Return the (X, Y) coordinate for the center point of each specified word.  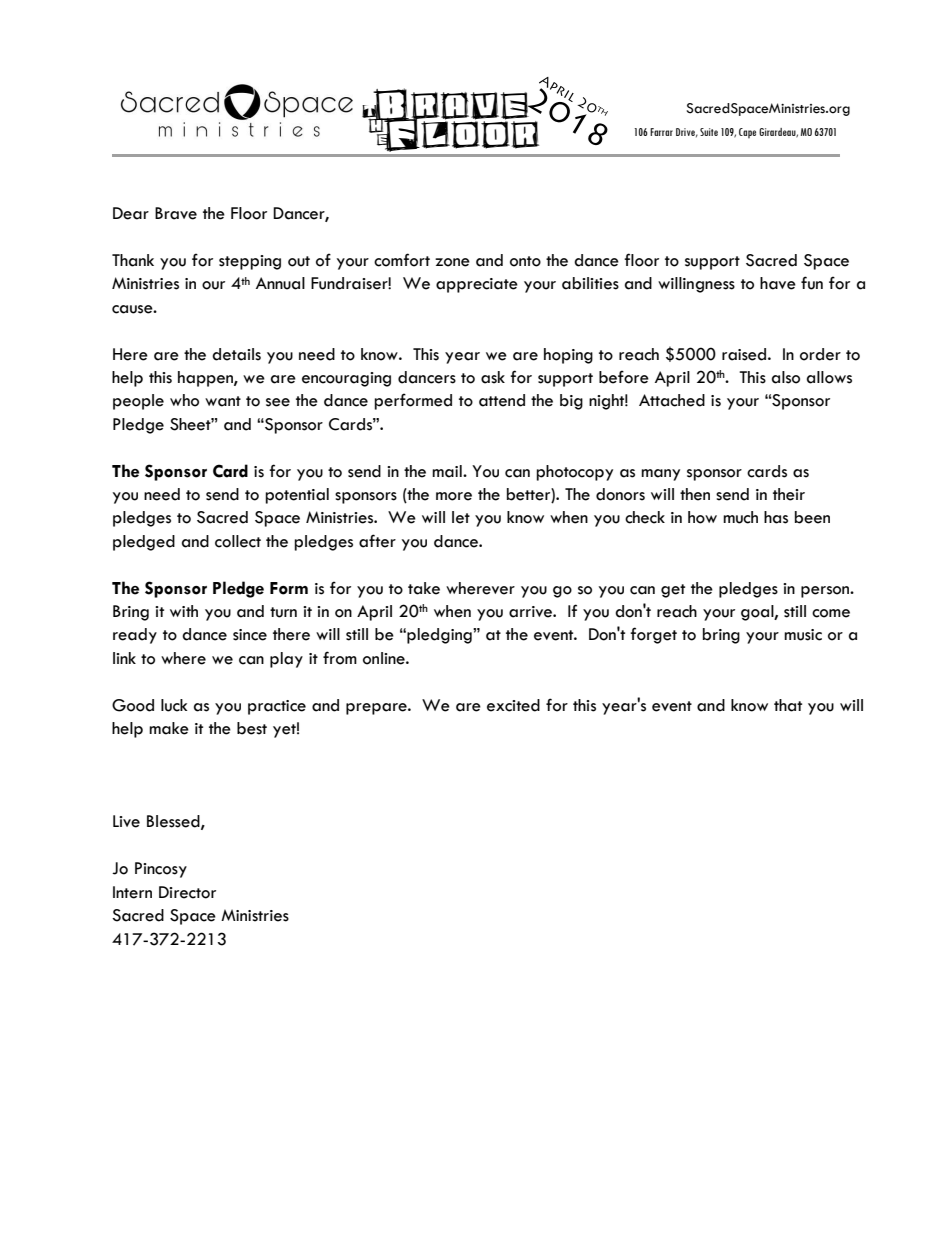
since (250, 635)
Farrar (661, 132)
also (786, 377)
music (803, 635)
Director (187, 892)
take (424, 588)
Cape (747, 133)
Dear (131, 213)
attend (502, 400)
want (223, 401)
